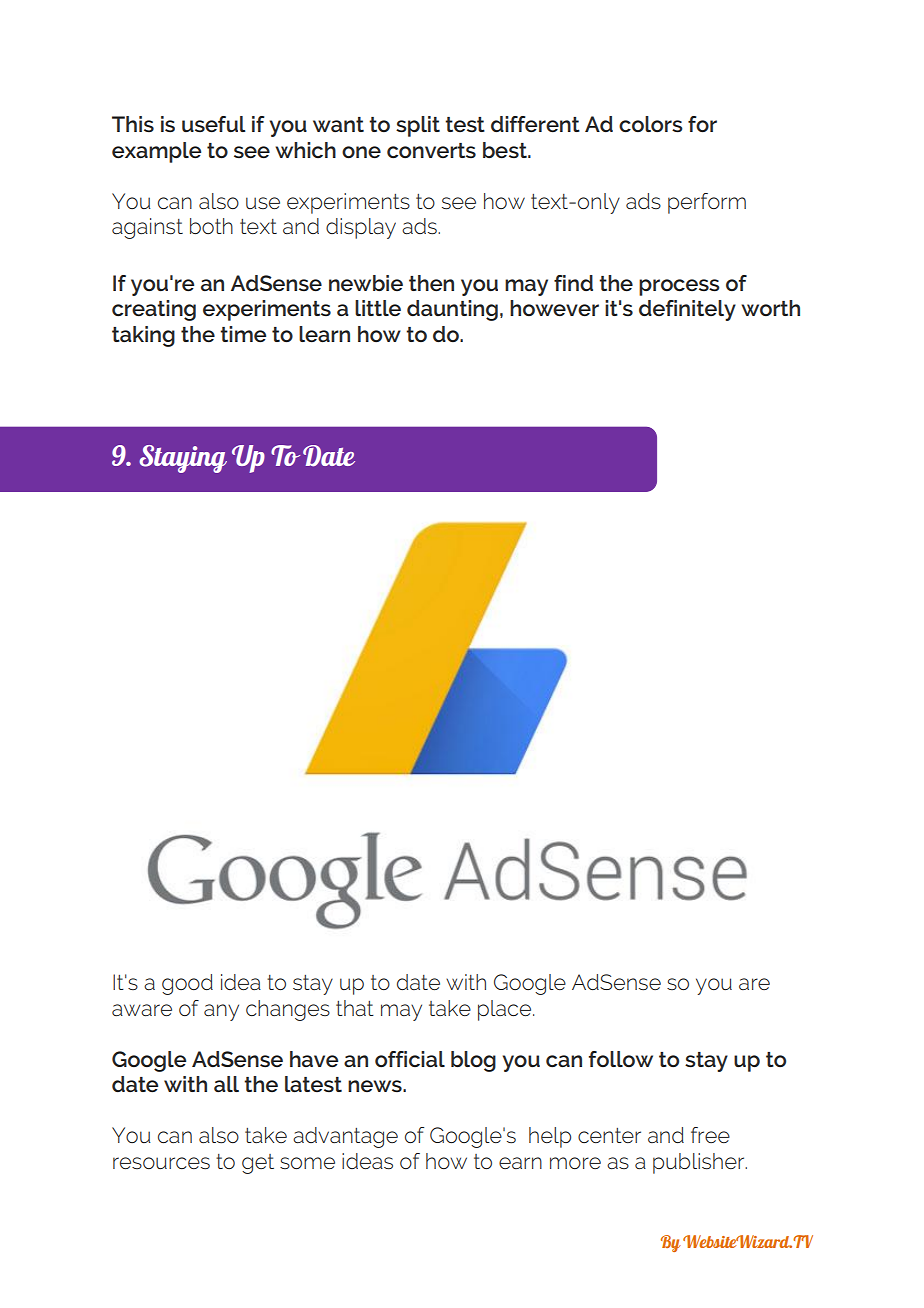  I want to click on converts, so click(431, 151).
